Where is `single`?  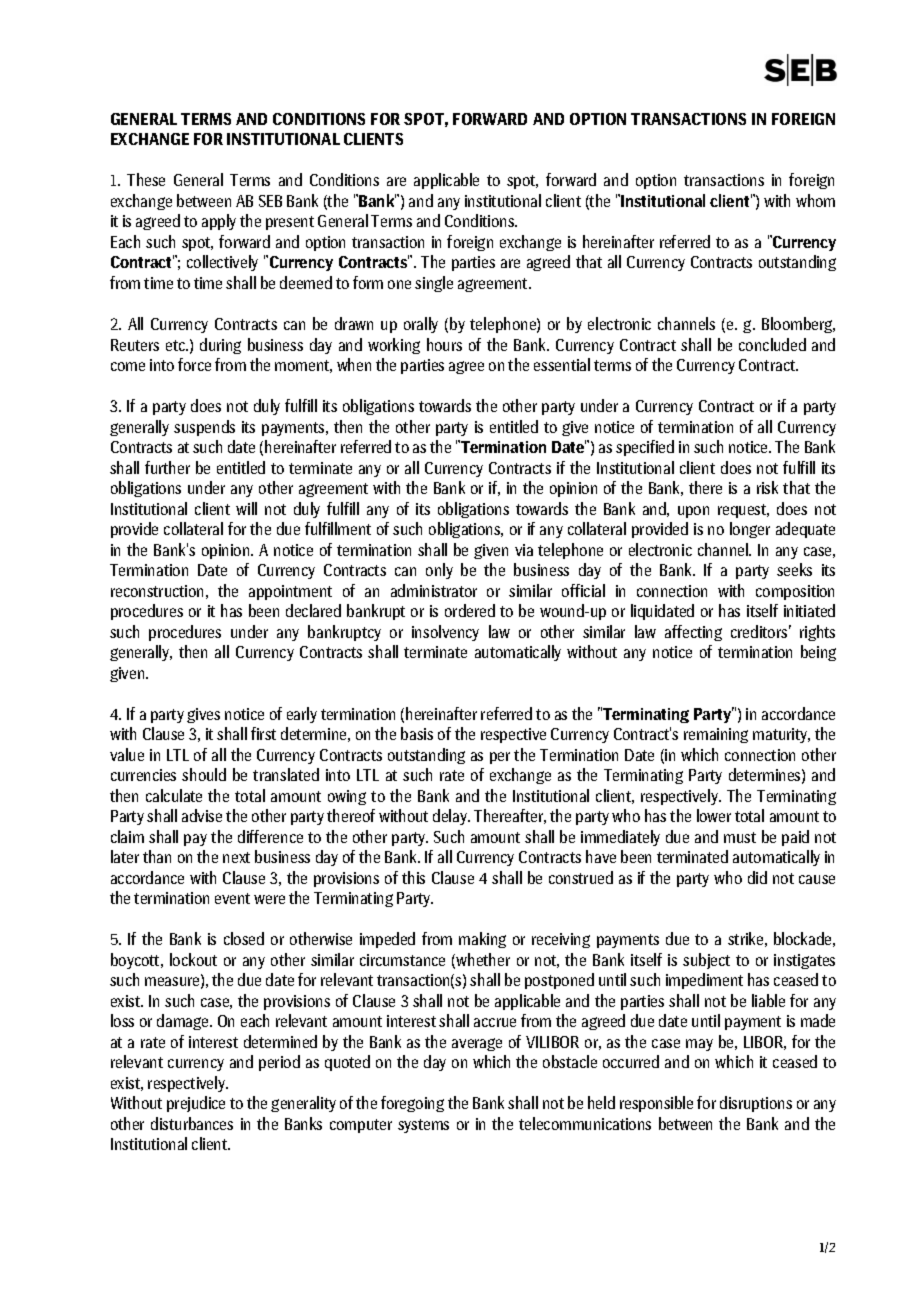 single is located at coordinates (434, 284).
